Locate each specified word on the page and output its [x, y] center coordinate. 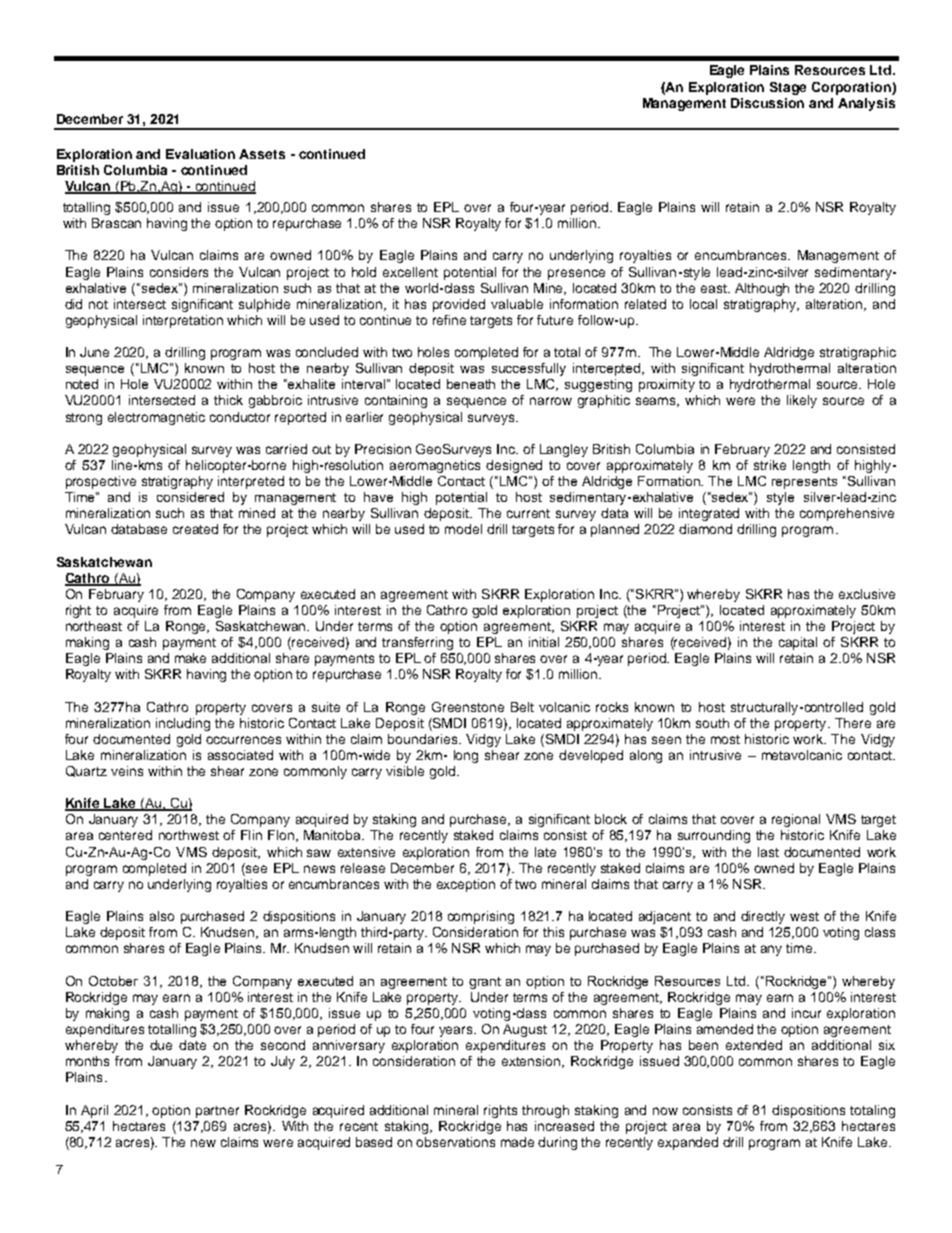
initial [544, 642]
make [190, 658]
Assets [262, 154]
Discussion [767, 103]
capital [798, 643]
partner [217, 1112]
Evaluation [200, 154]
